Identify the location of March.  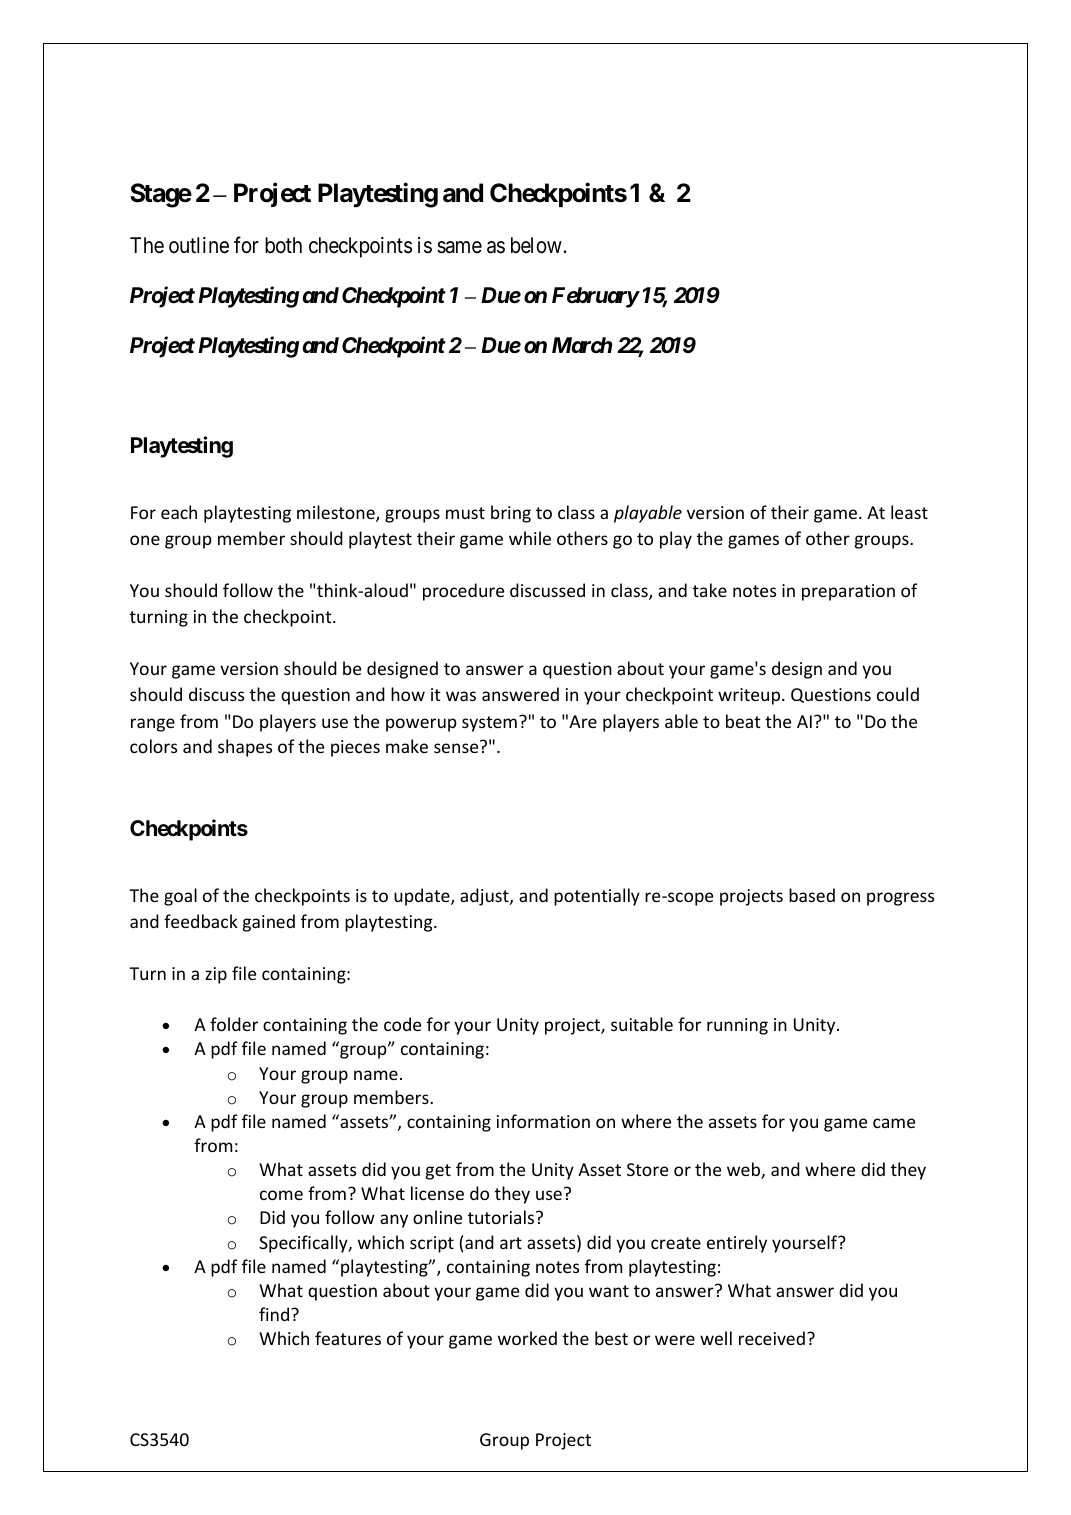
(582, 345).
